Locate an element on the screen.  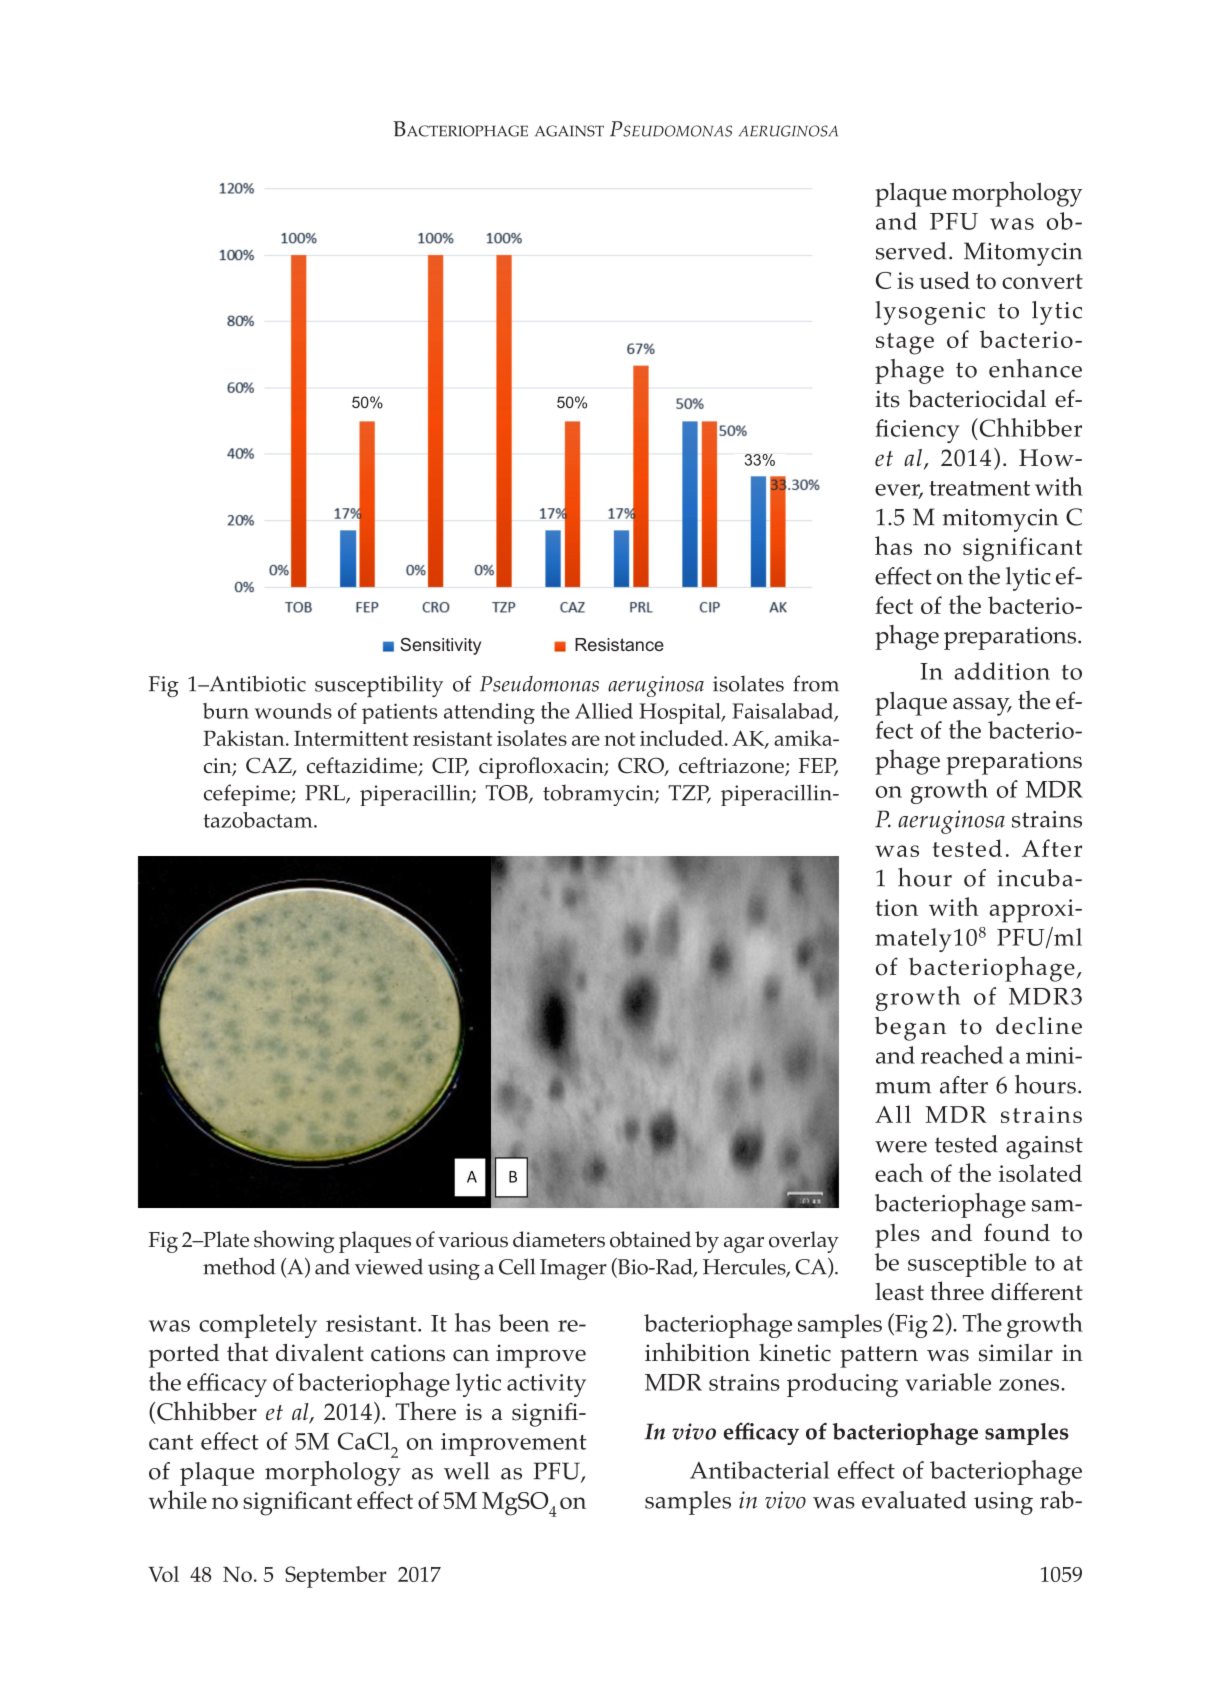
Resistance is located at coordinates (619, 644).
